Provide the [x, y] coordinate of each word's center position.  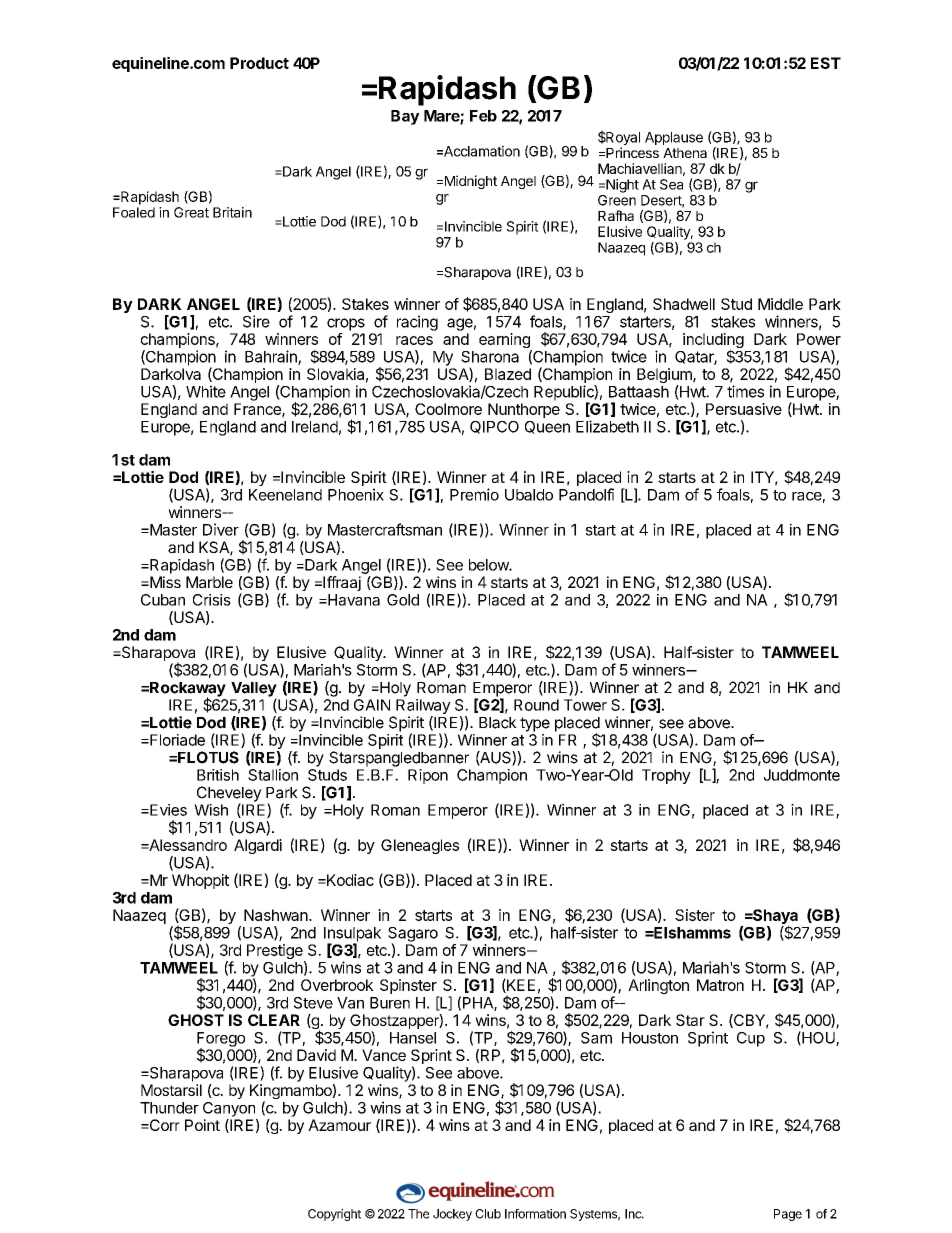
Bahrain [272, 357]
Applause [674, 138]
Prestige [276, 953]
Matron [720, 985]
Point [202, 1125]
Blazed [508, 374]
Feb [483, 116]
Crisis [212, 600]
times [745, 391]
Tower [585, 705]
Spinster [408, 986]
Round [536, 705]
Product [259, 63]
